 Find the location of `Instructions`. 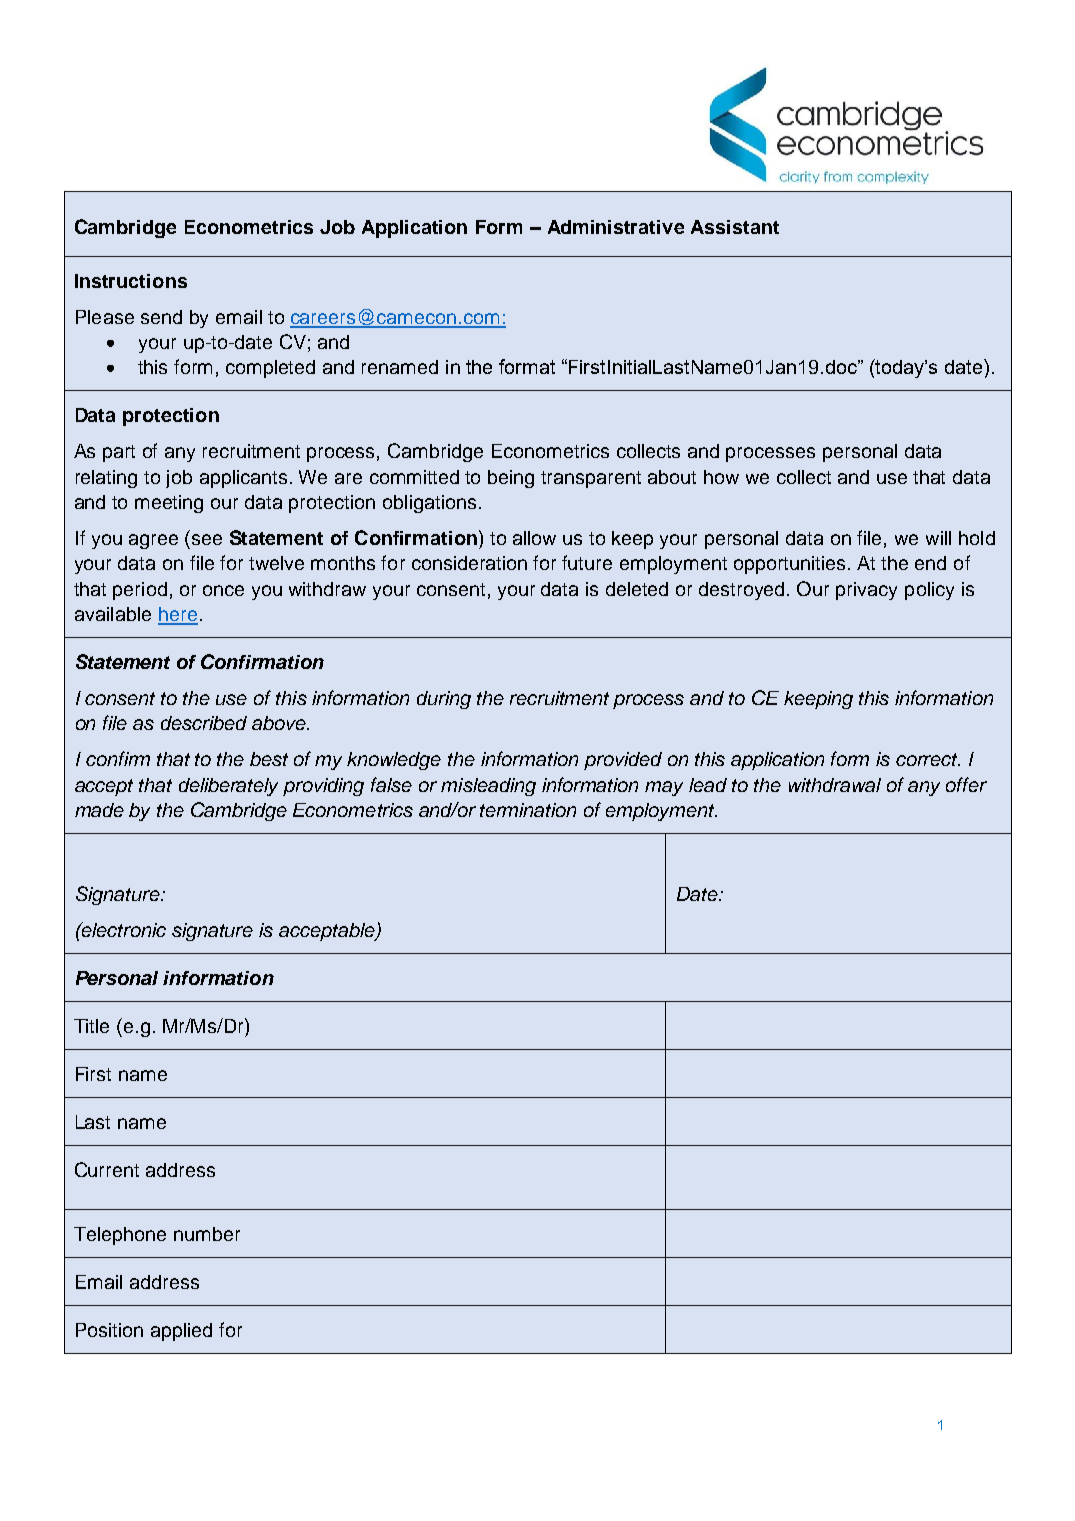

Instructions is located at coordinates (131, 281).
